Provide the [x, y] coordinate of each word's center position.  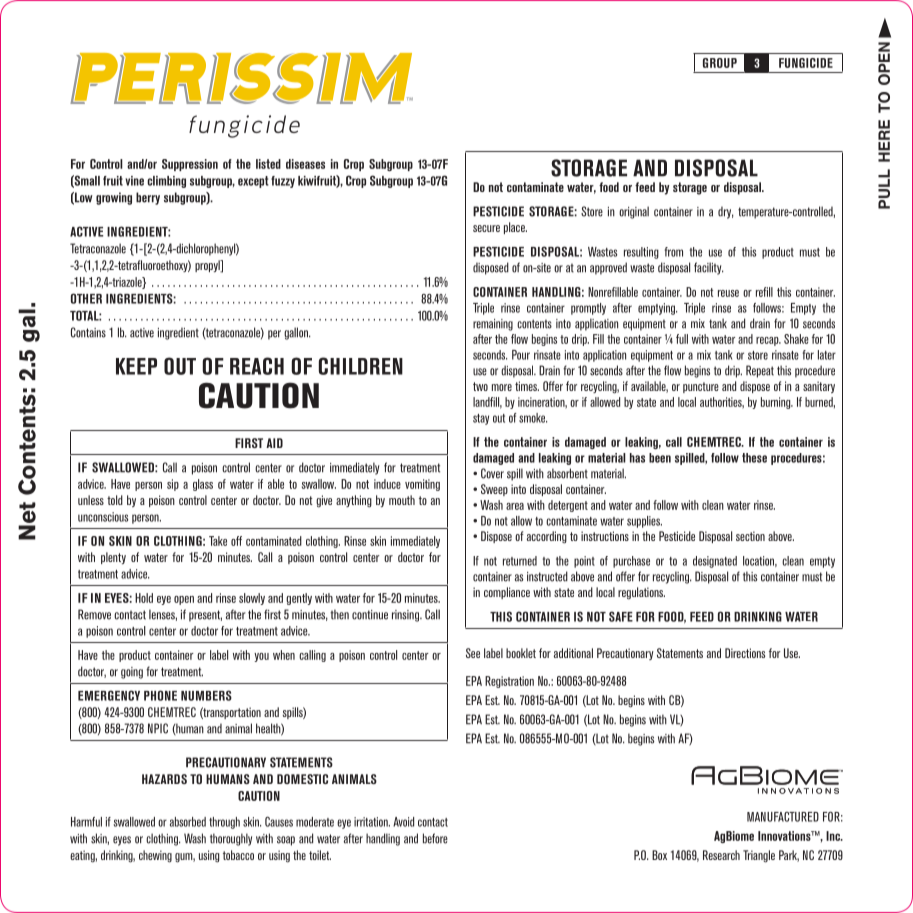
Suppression [190, 165]
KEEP [136, 366]
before [435, 838]
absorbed [188, 822]
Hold [144, 598]
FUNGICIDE [806, 63]
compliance [507, 593]
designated [715, 562]
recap [768, 341]
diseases [305, 164]
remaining [493, 325]
